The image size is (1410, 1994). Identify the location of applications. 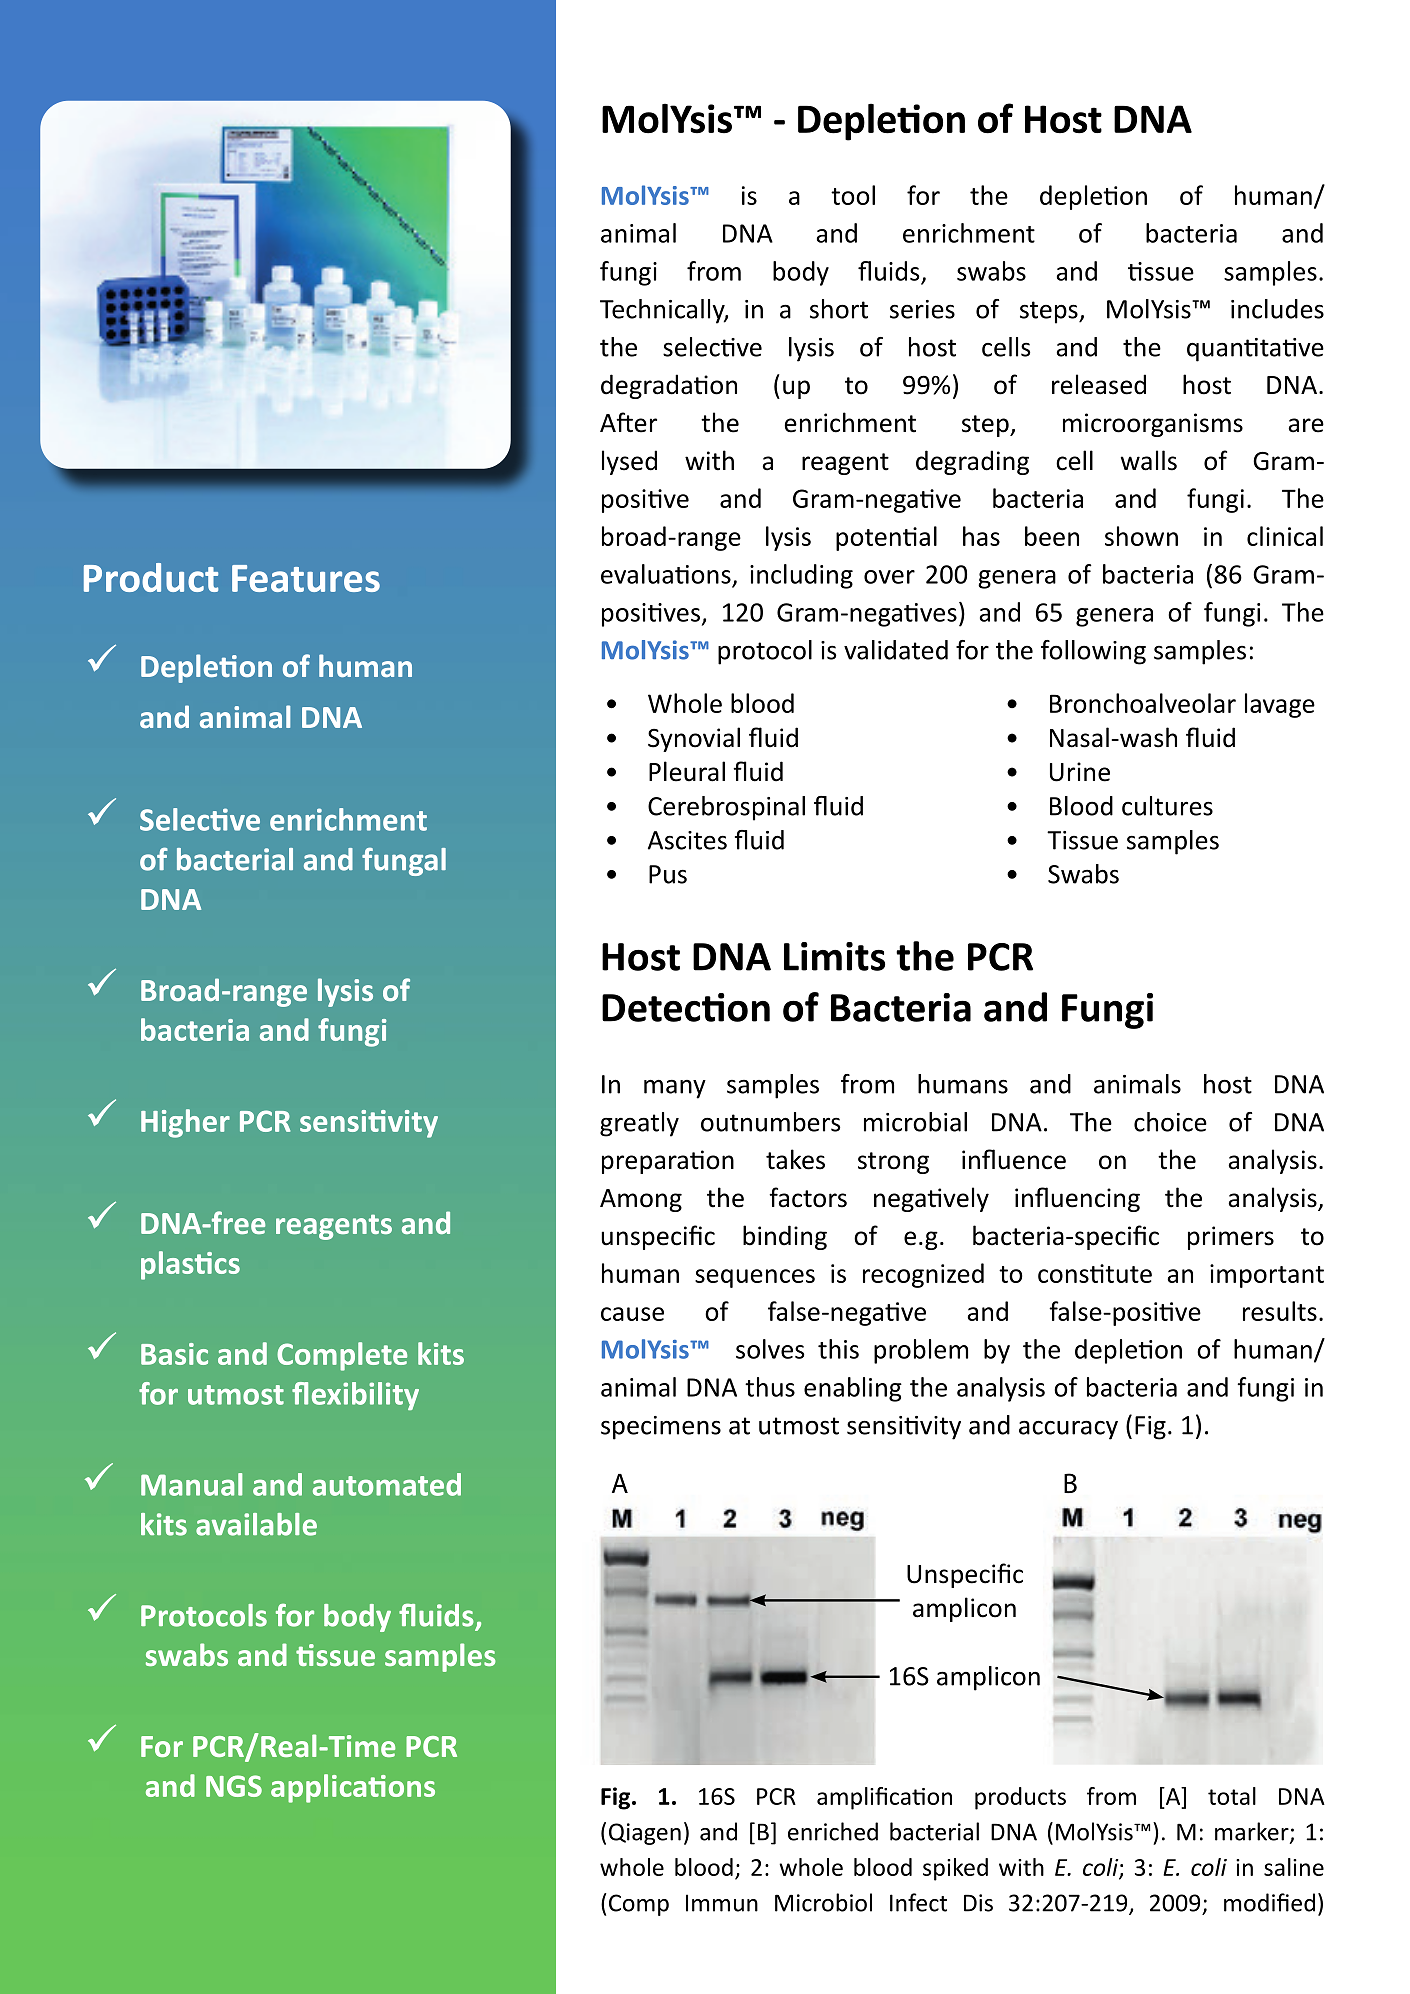
(353, 1788).
